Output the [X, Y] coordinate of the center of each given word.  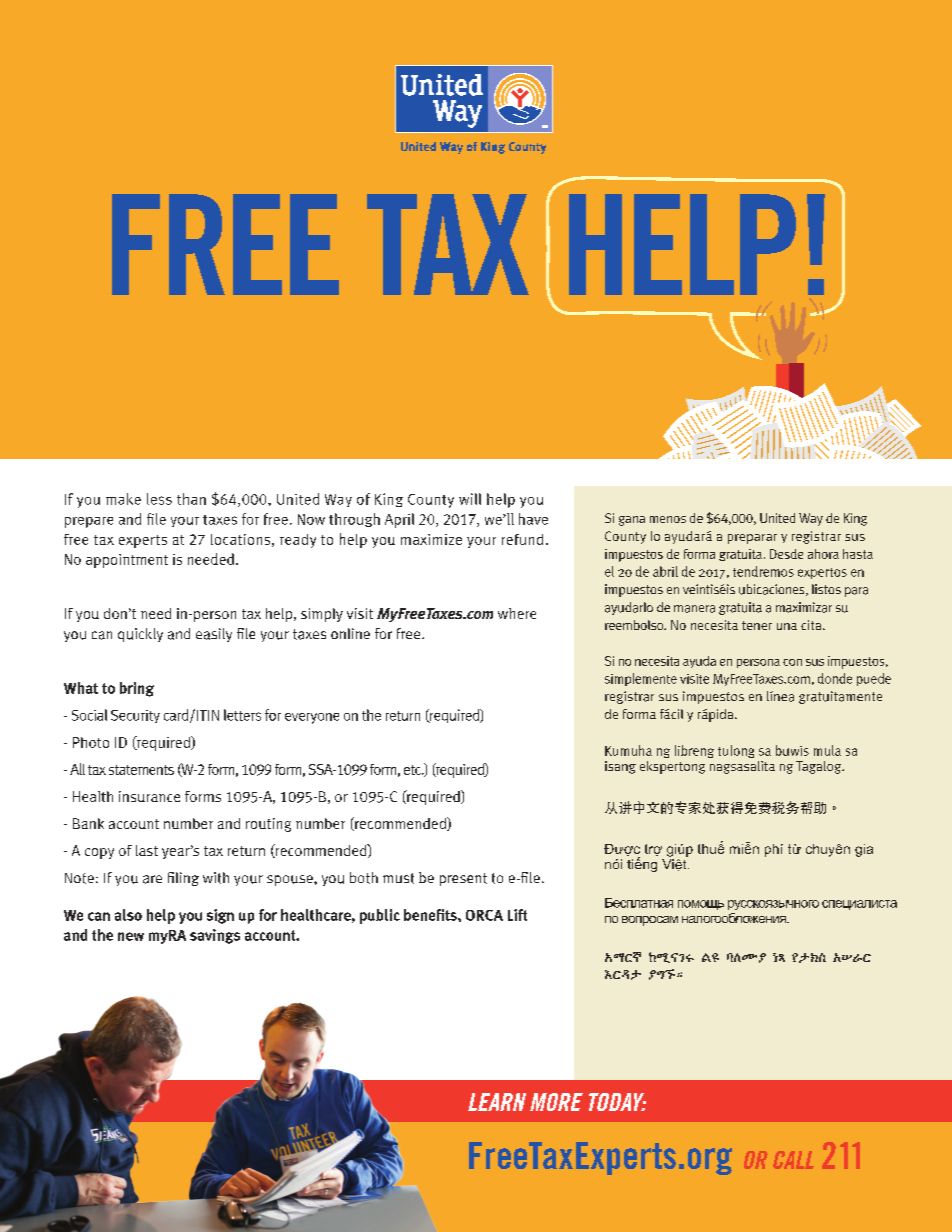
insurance [149, 796]
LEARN [497, 1102]
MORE [556, 1102]
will [470, 499]
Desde [786, 554]
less [159, 499]
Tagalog [820, 767]
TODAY [617, 1102]
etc [413, 770]
